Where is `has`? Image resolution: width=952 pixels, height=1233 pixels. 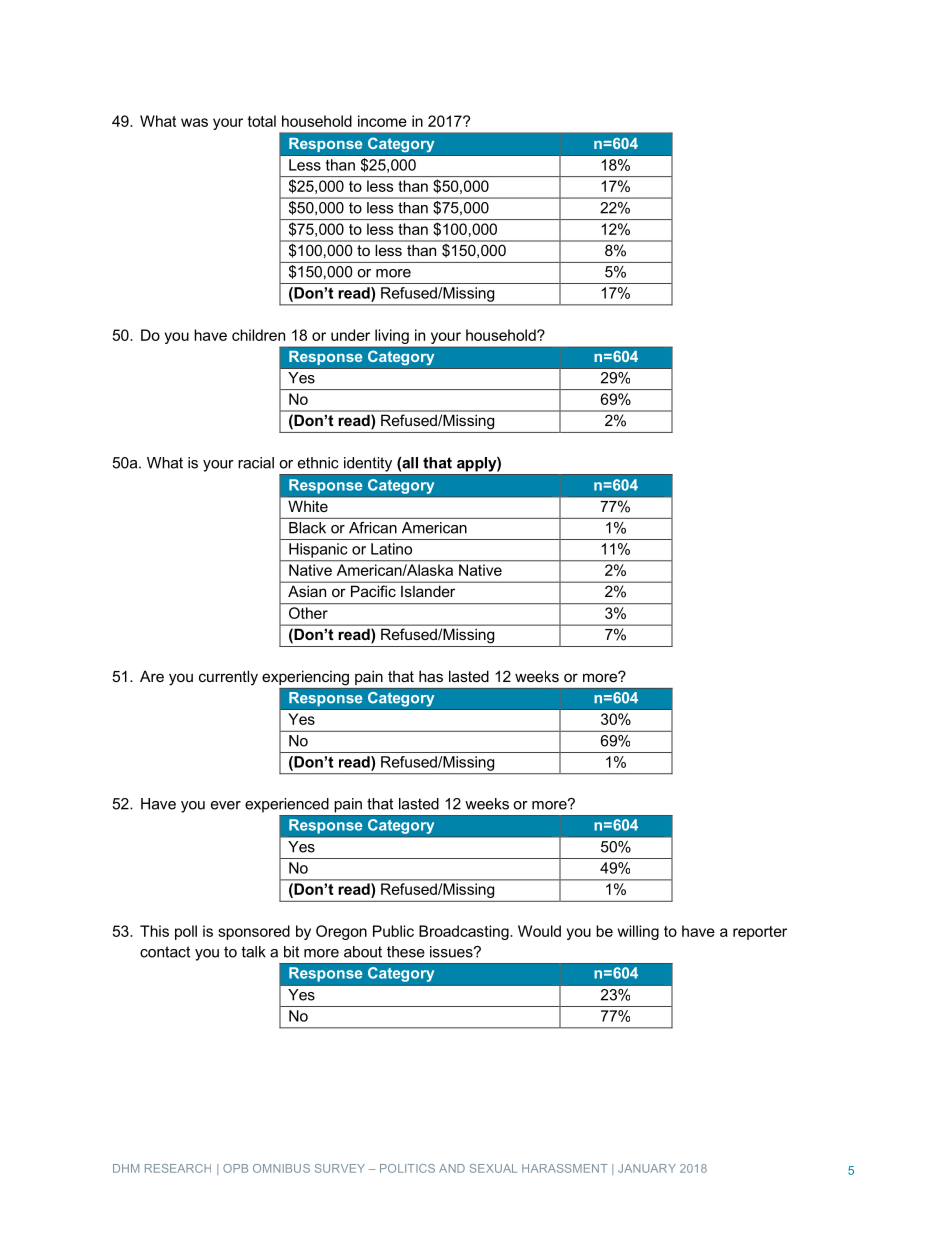 has is located at coordinates (431, 676).
